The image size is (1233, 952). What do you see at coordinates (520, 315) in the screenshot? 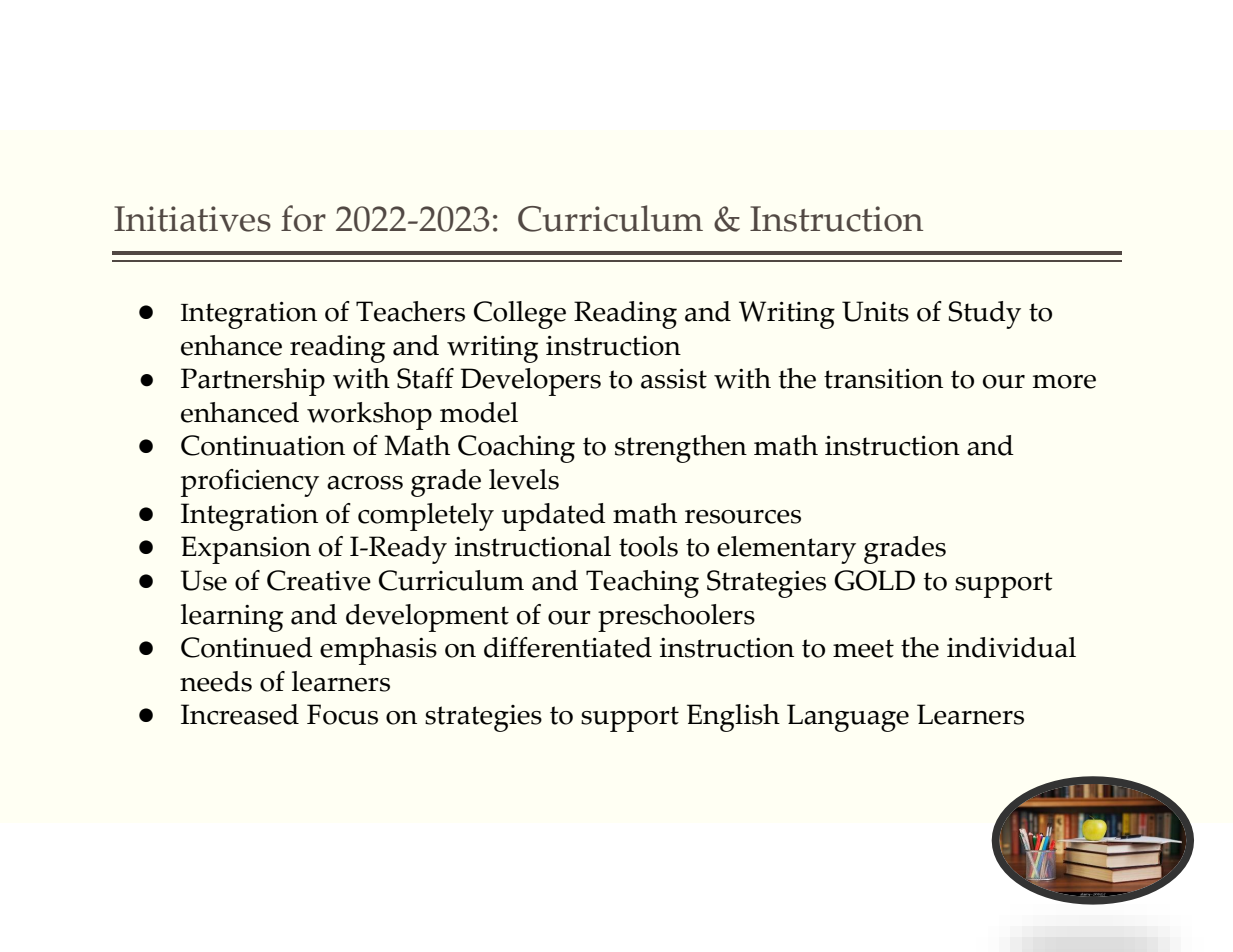
I see `College` at bounding box center [520, 315].
